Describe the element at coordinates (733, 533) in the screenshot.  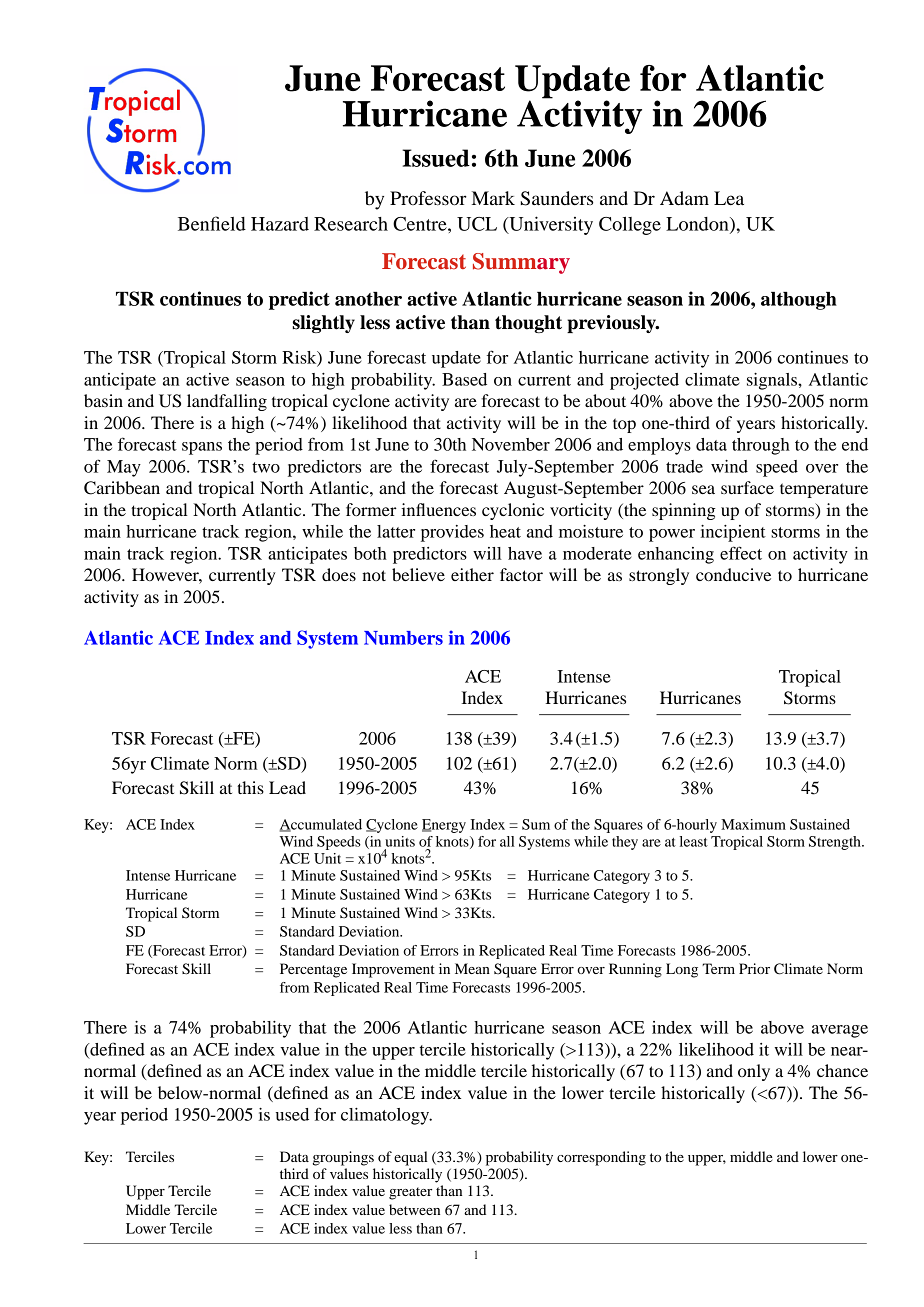
I see `incipient` at that location.
